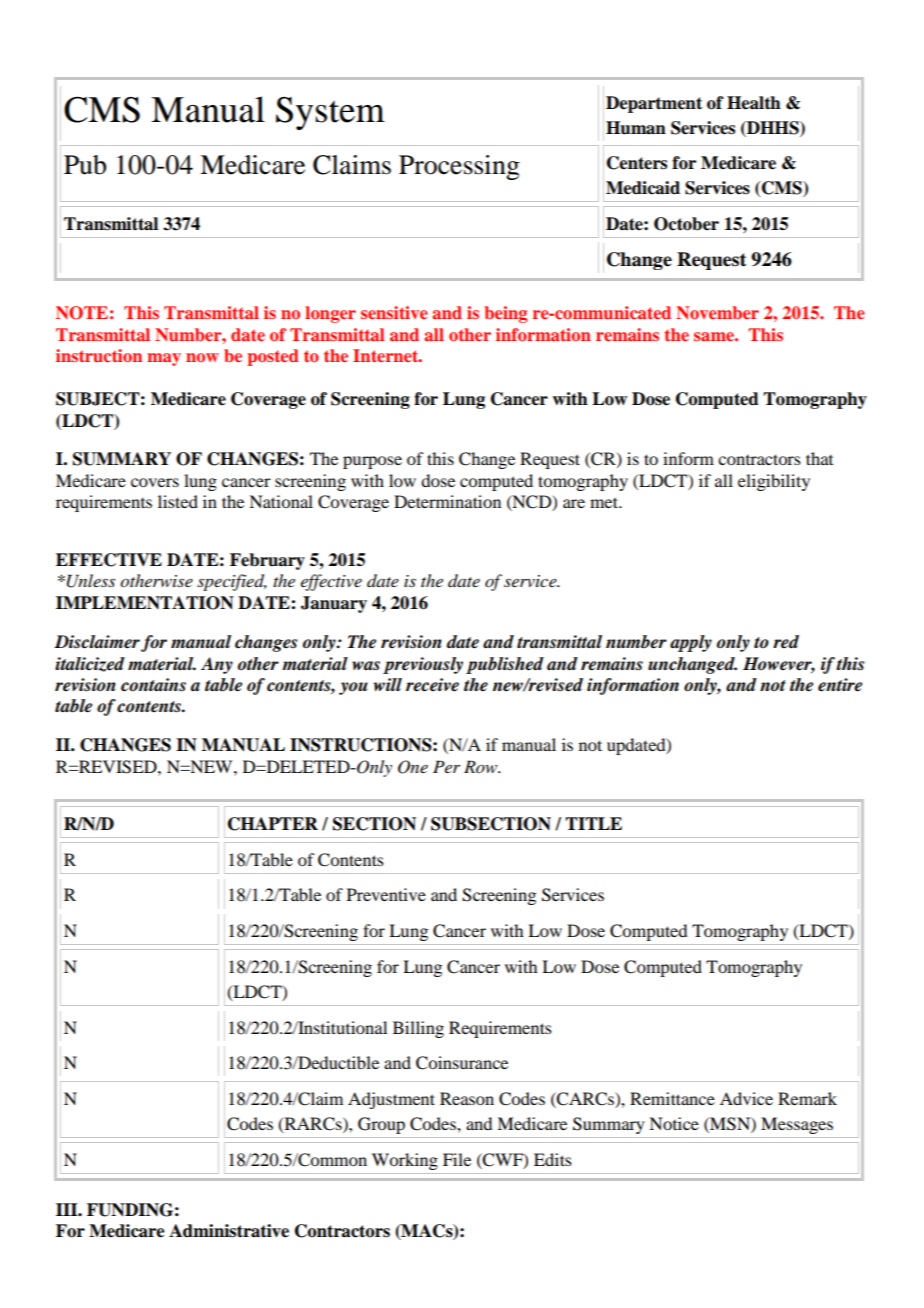  Describe the element at coordinates (153, 685) in the screenshot. I see `contains` at that location.
